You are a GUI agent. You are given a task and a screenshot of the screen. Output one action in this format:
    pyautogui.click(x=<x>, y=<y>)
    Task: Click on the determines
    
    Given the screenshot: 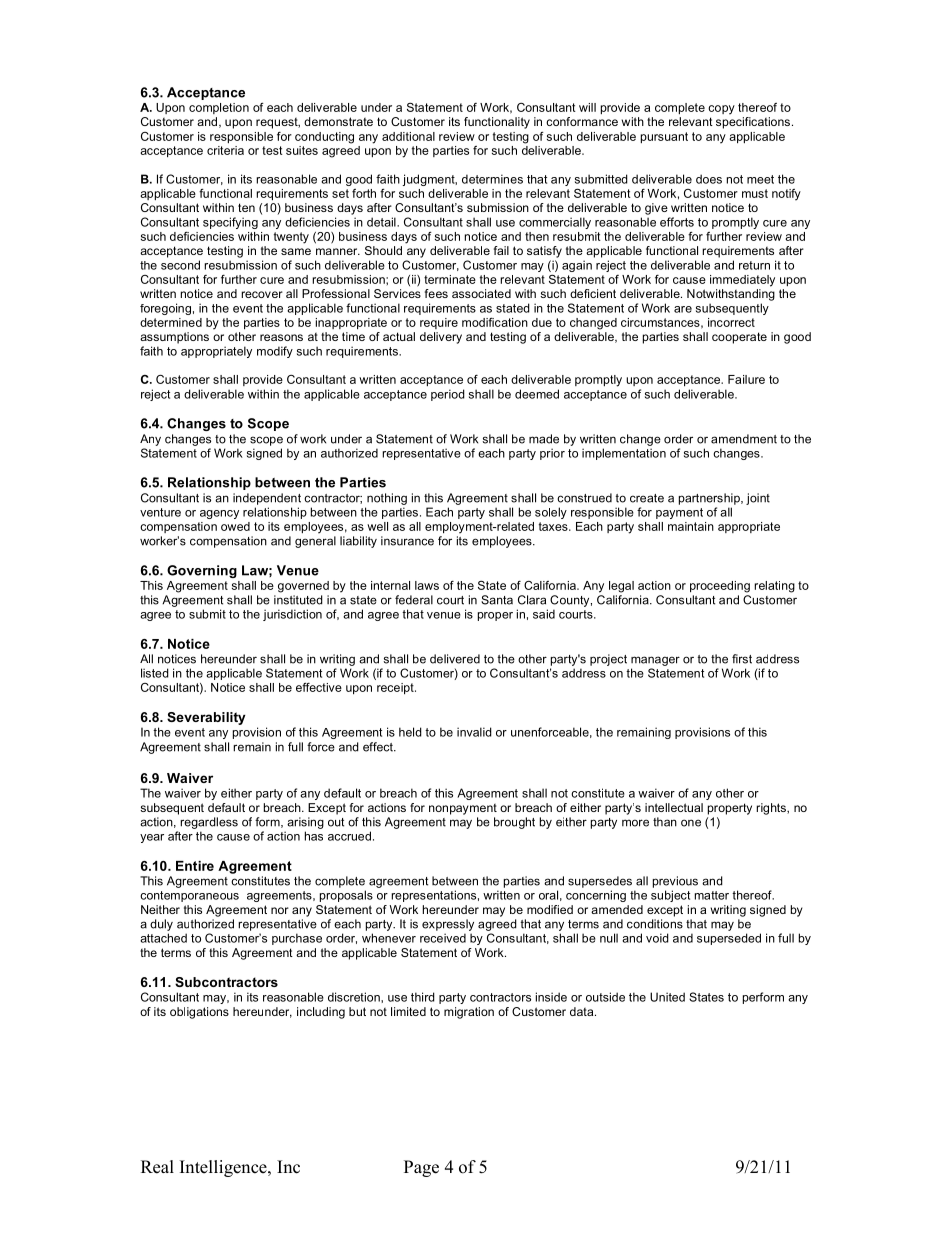 What is the action you would take?
    pyautogui.click(x=492, y=179)
